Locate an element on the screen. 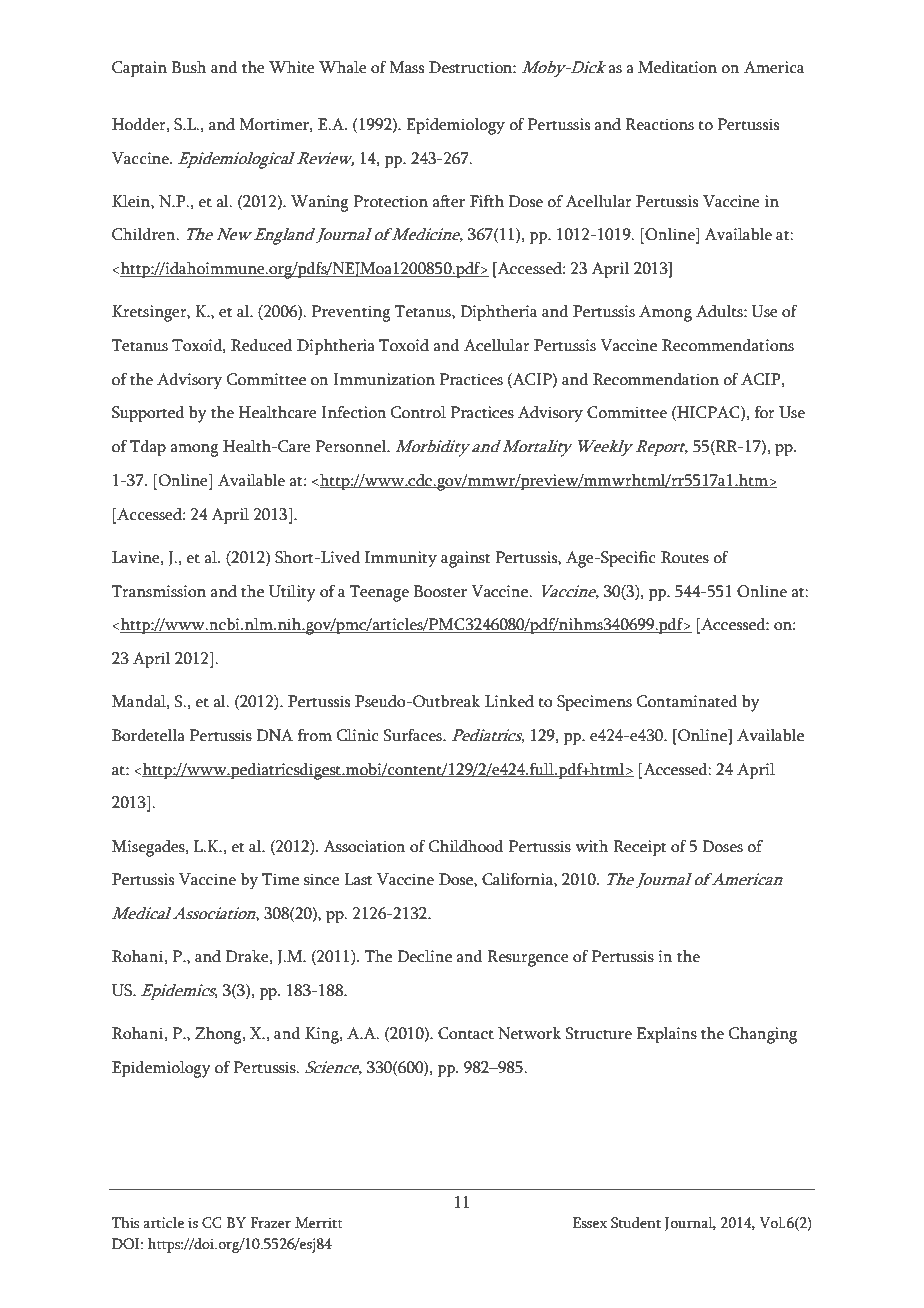  Reactions is located at coordinates (659, 124).
